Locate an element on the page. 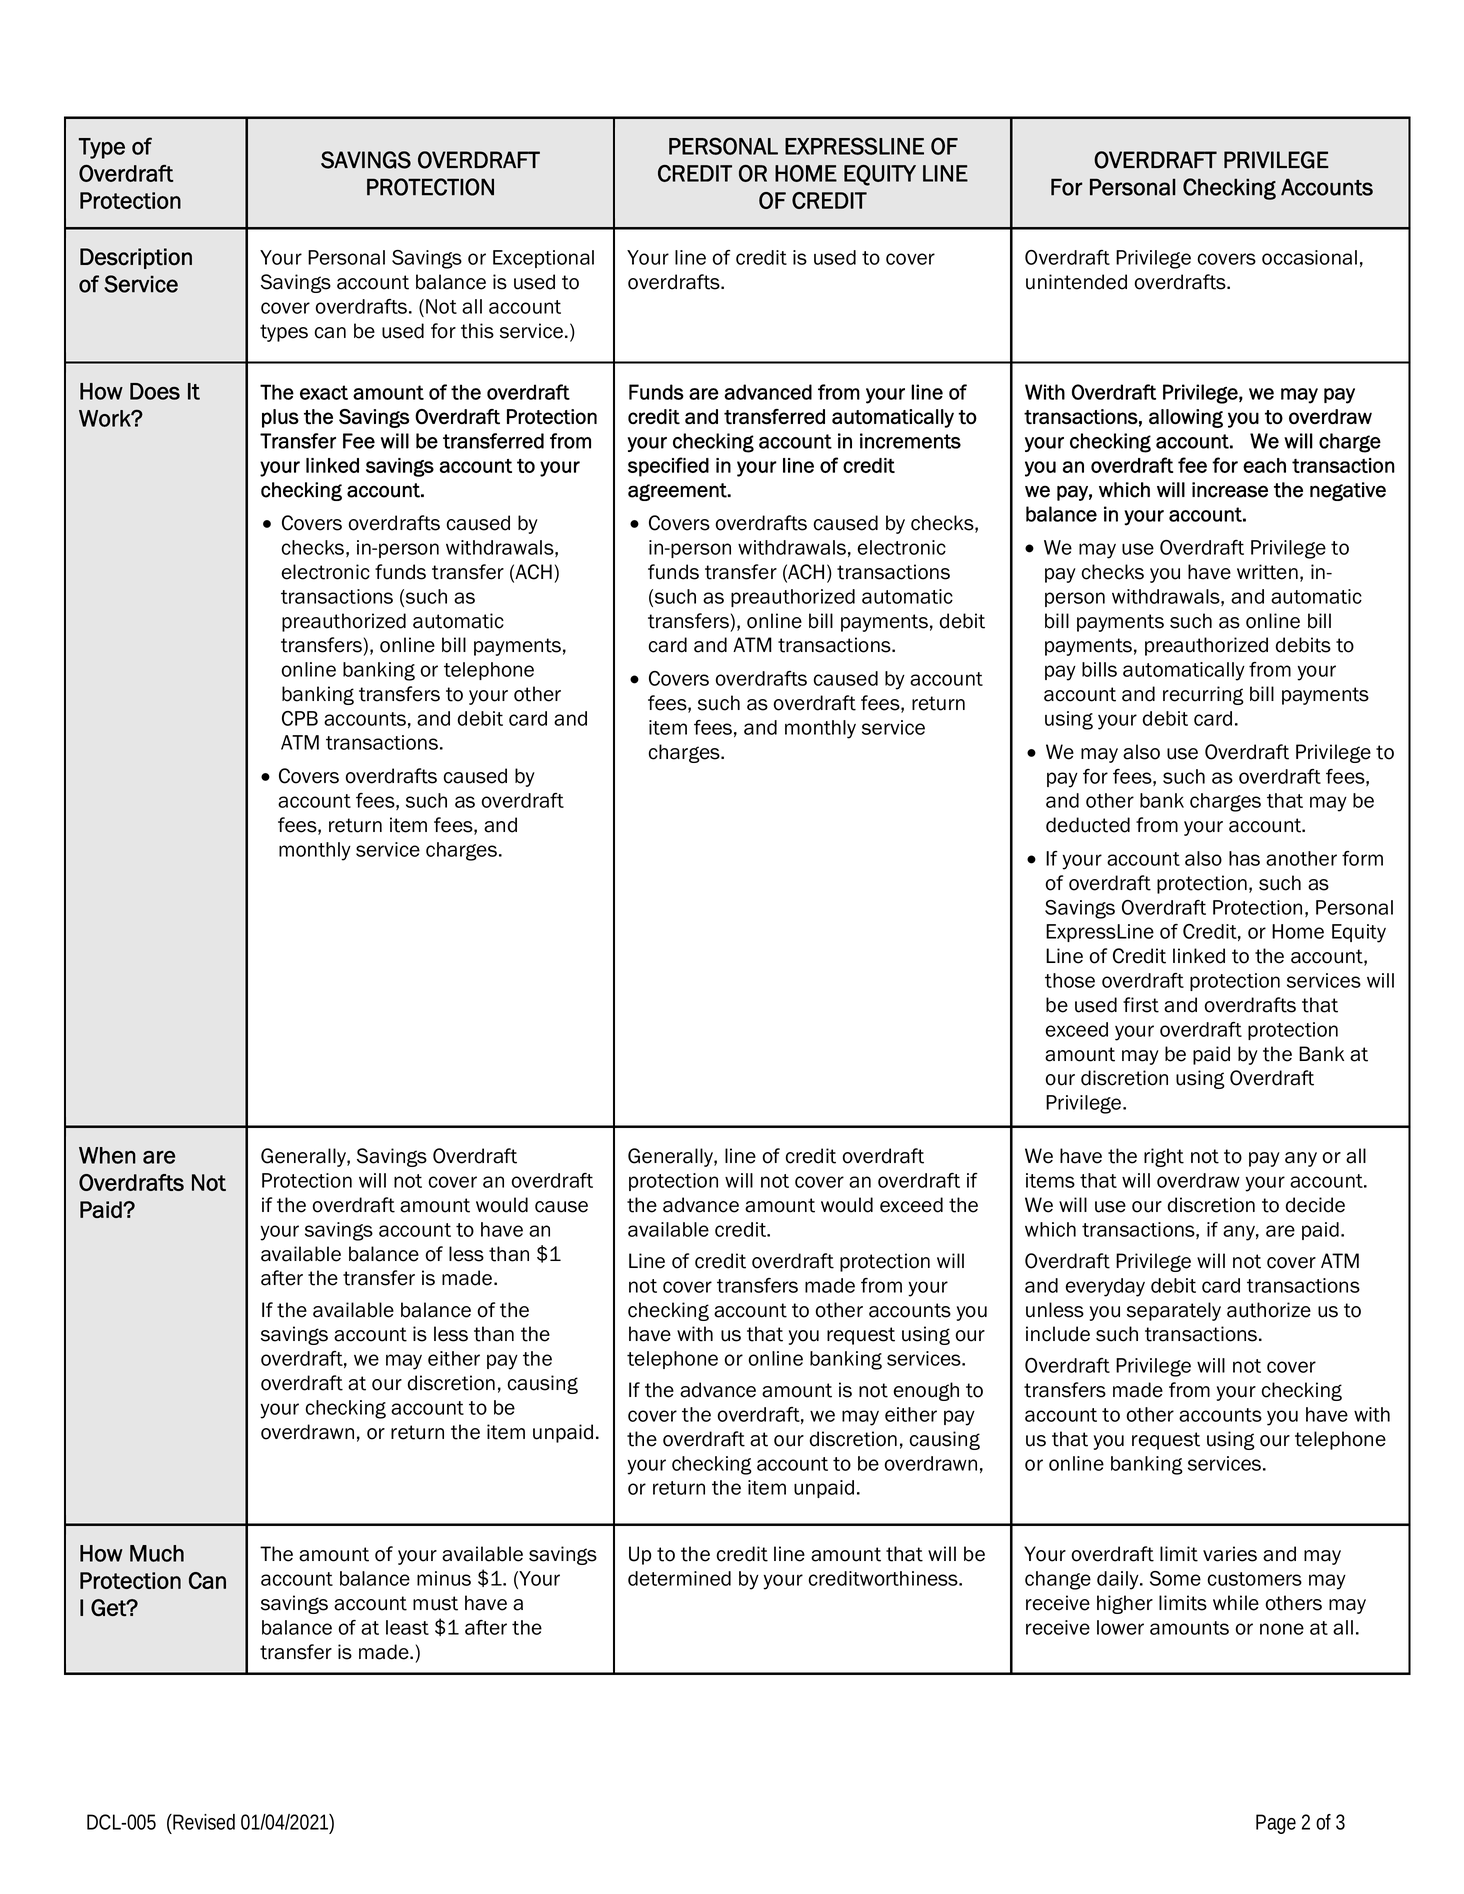 The height and width of the page is (1894, 1464). Exceptional is located at coordinates (543, 259).
